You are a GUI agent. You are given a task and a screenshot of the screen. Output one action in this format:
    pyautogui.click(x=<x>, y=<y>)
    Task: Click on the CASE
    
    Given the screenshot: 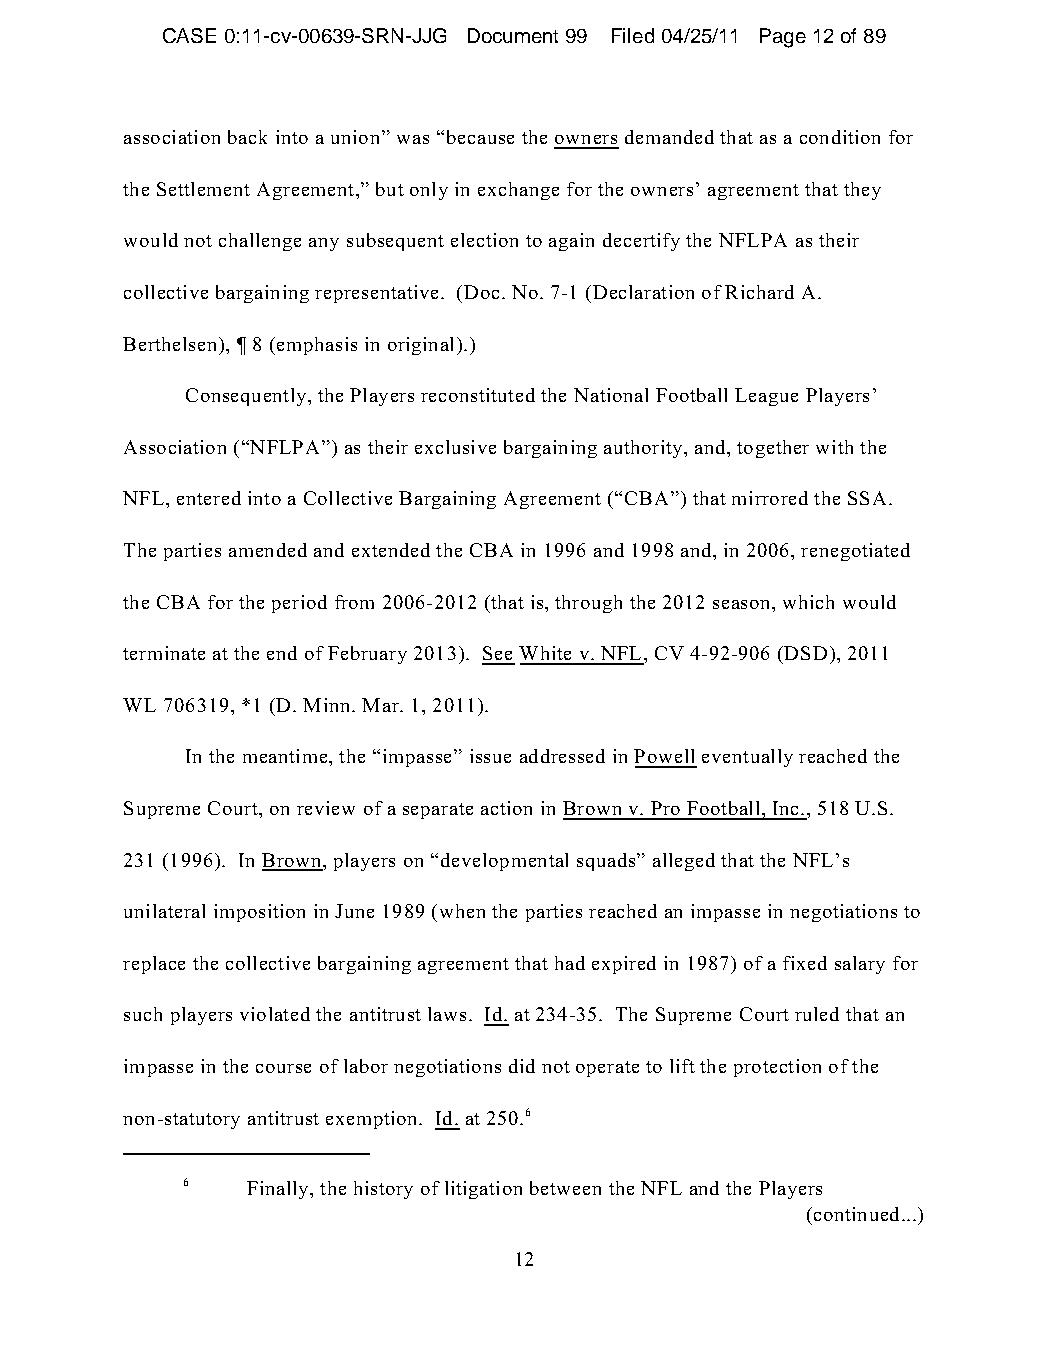 What is the action you would take?
    pyautogui.click(x=189, y=35)
